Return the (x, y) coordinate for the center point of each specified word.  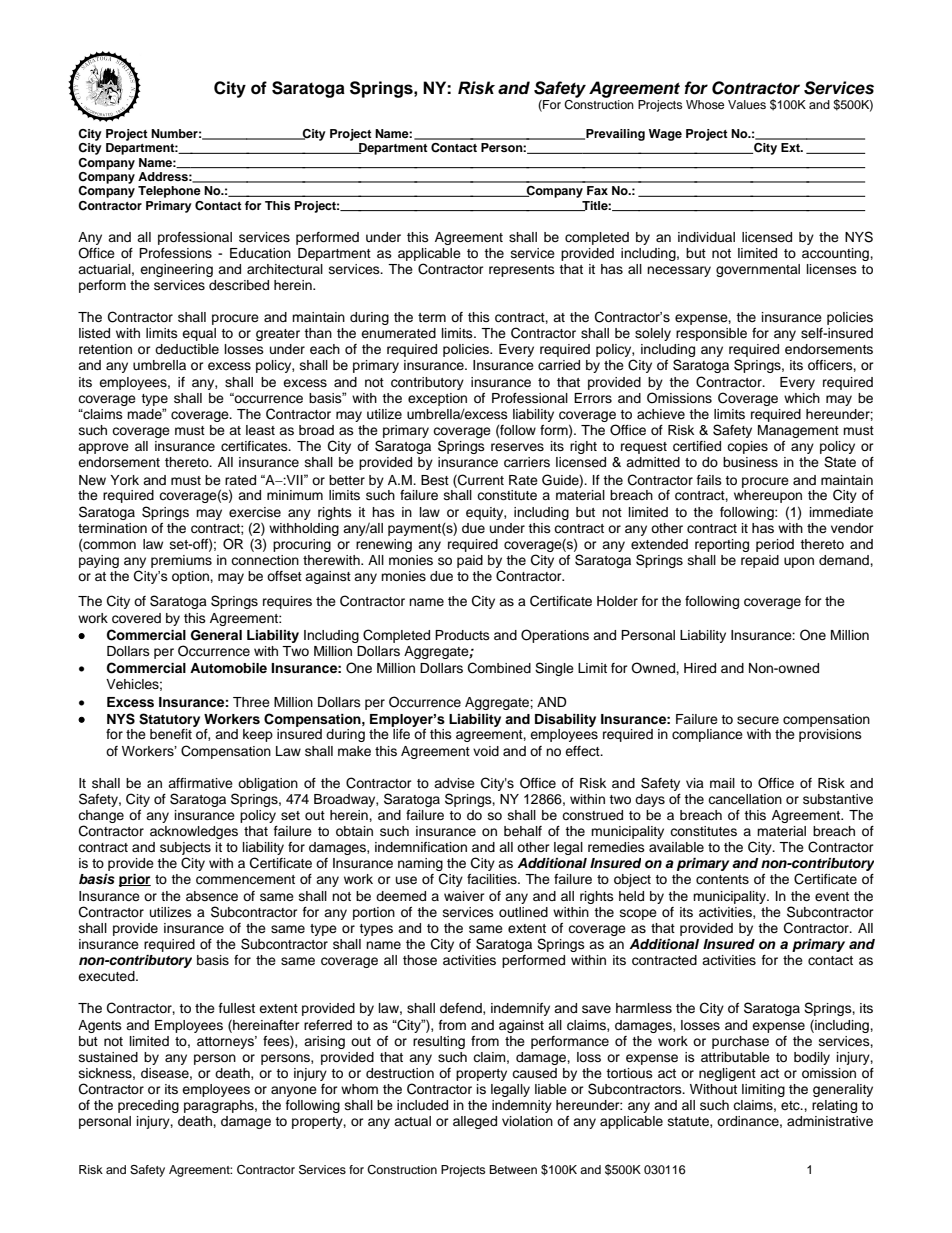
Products (462, 635)
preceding (148, 1106)
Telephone (169, 192)
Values (747, 104)
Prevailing (614, 135)
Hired (700, 668)
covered (136, 618)
